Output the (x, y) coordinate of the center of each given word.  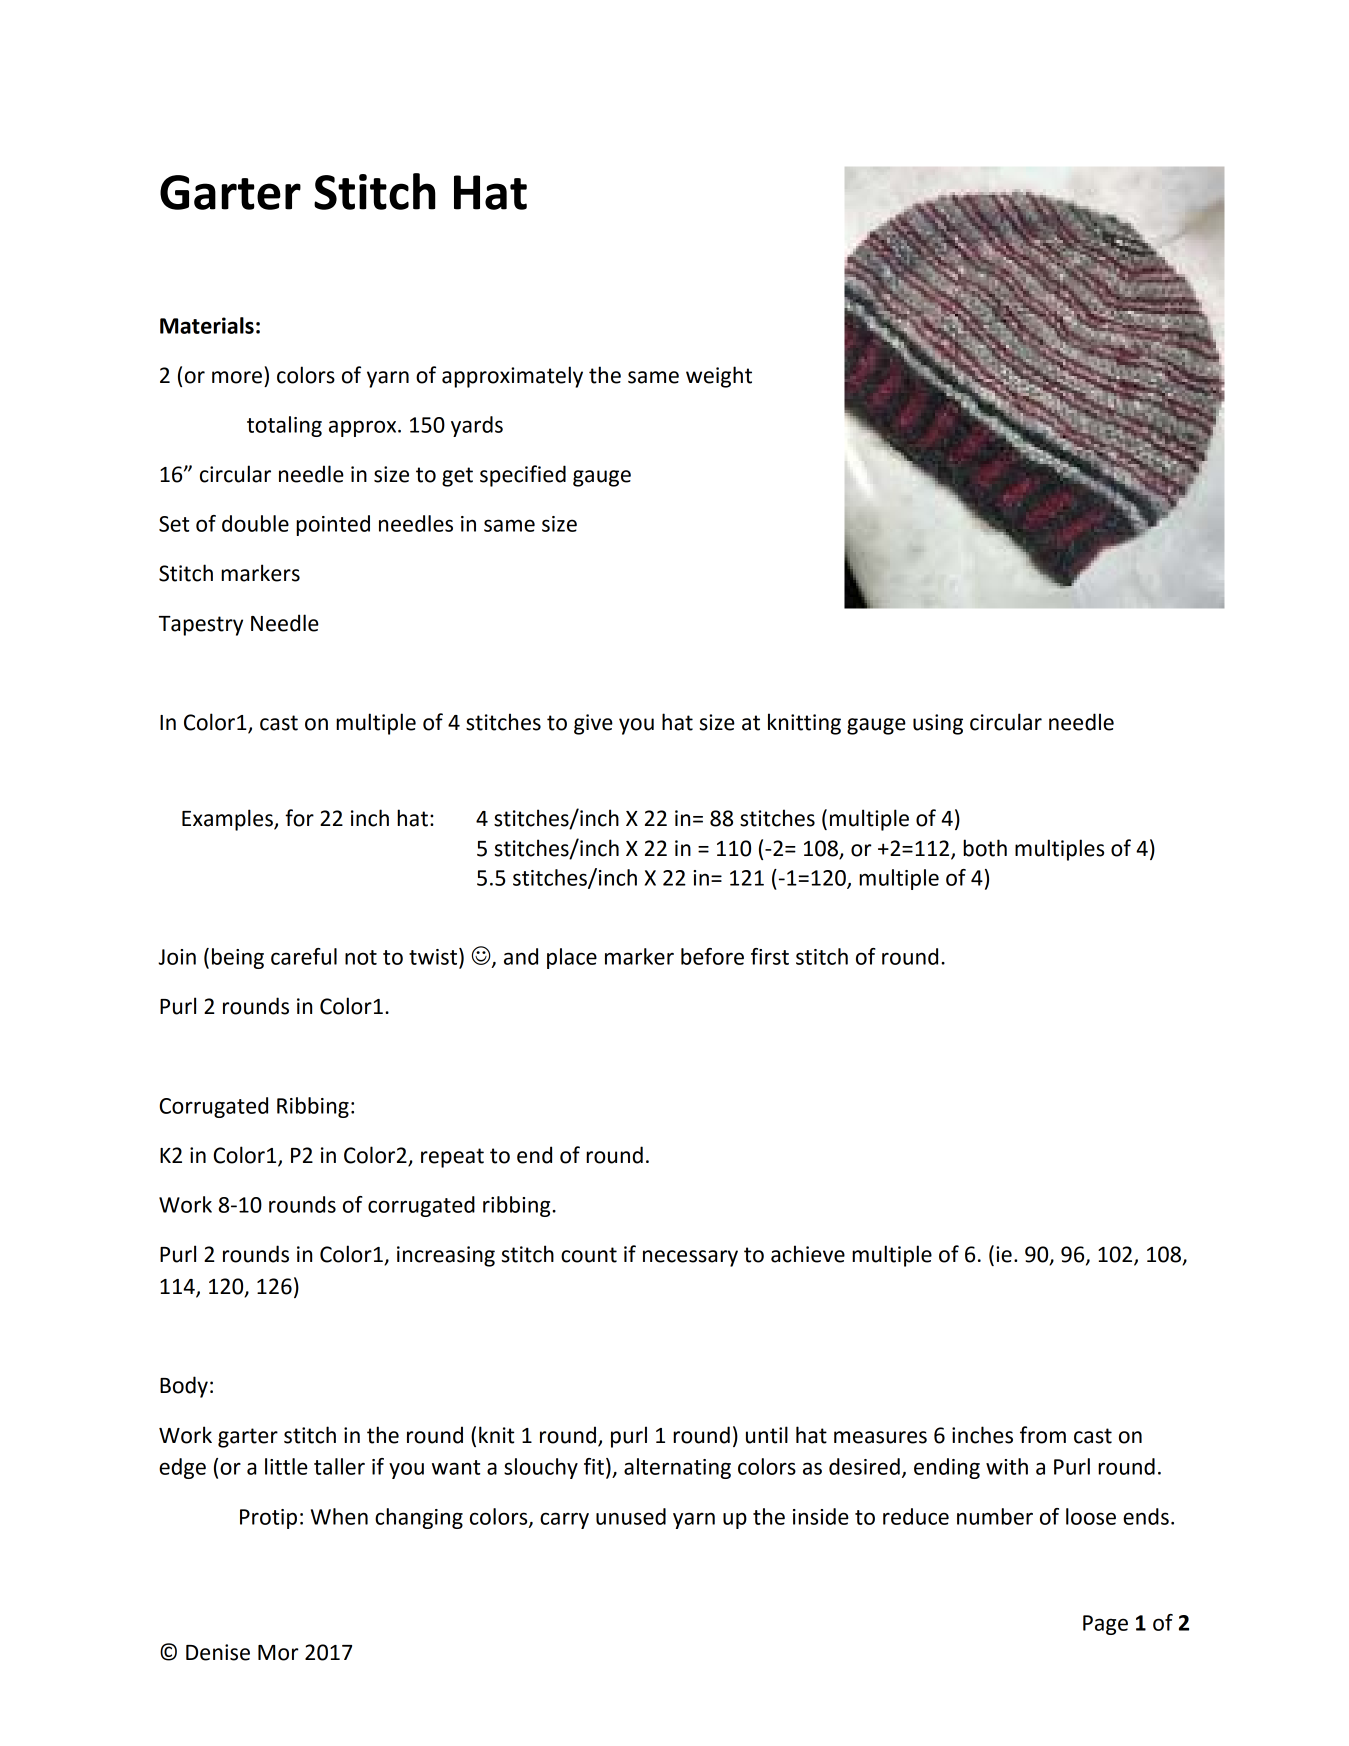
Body (184, 1387)
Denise (218, 1652)
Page (1105, 1625)
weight (719, 377)
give (593, 724)
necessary (690, 1258)
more (237, 377)
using (938, 724)
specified (523, 476)
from (1043, 1435)
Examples (228, 820)
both (985, 848)
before (712, 956)
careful (304, 956)
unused (631, 1516)
